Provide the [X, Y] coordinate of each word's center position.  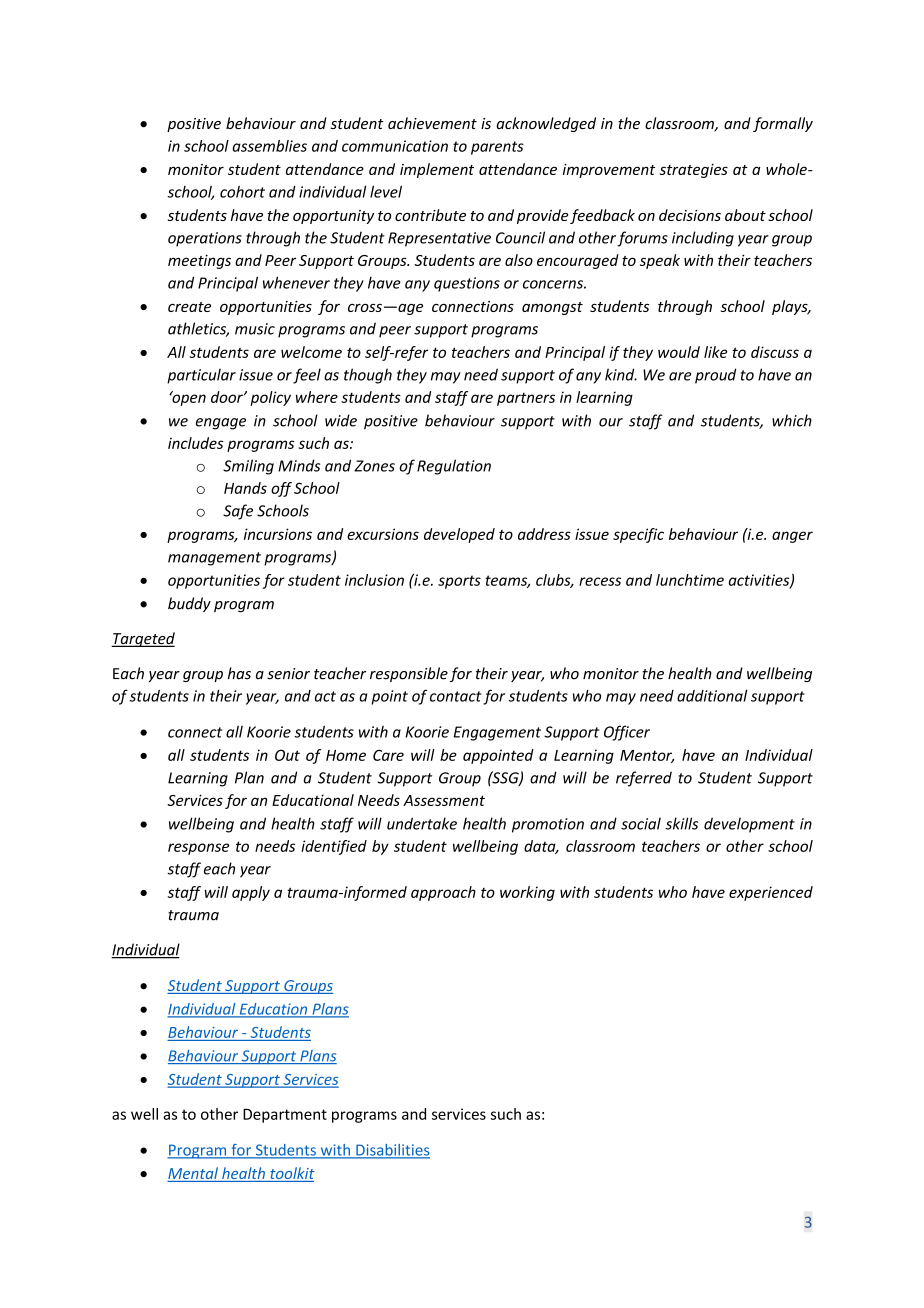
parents [497, 148]
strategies [694, 171]
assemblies [269, 146]
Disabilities [392, 1151]
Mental [193, 1174]
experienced [771, 893]
